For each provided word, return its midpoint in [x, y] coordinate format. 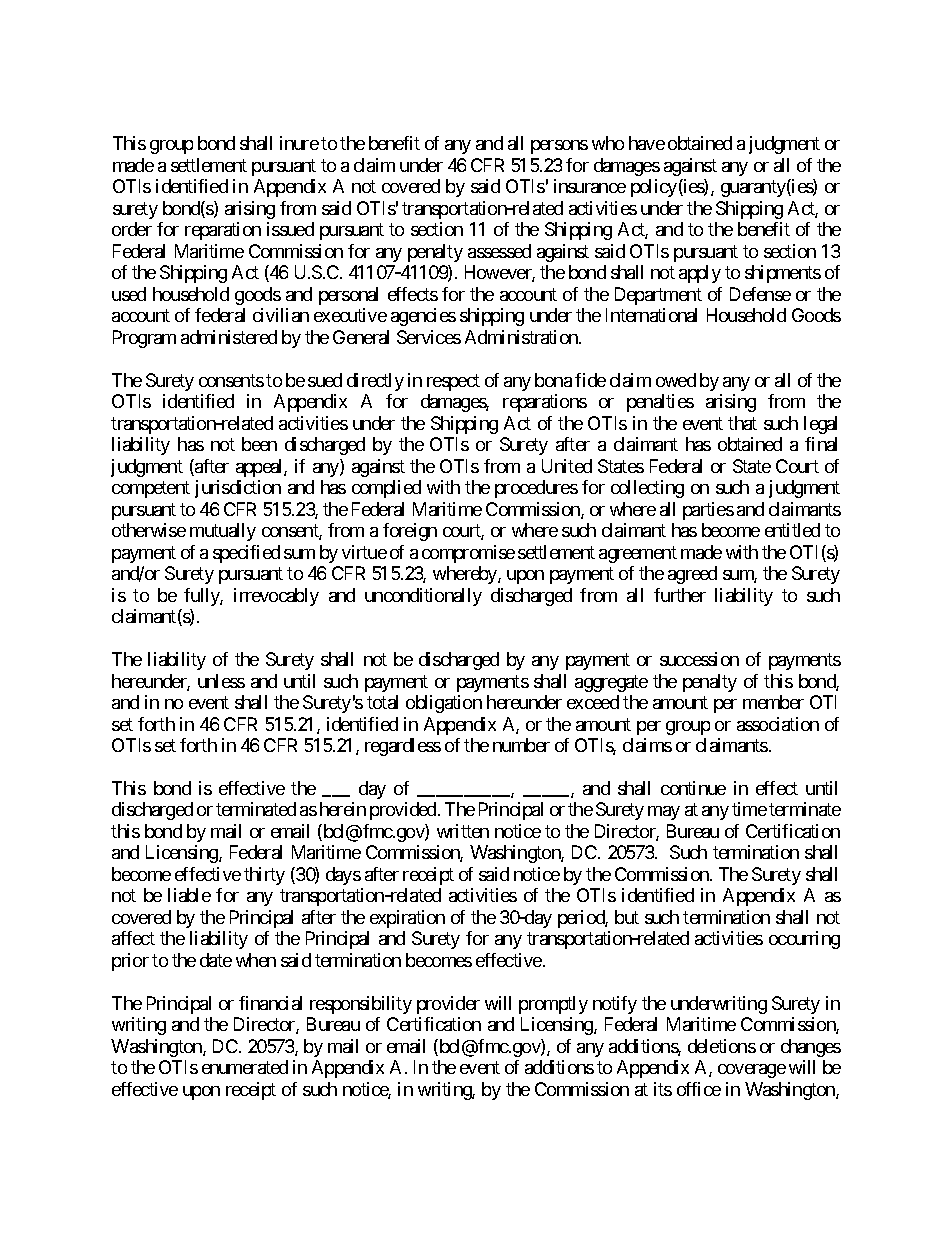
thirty [264, 876]
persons [559, 147]
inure [299, 143]
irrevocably [276, 597]
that [742, 423]
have [647, 143]
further [680, 595]
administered [229, 337]
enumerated [245, 1067]
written [463, 831]
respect [453, 382]
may [664, 813]
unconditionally [423, 597]
